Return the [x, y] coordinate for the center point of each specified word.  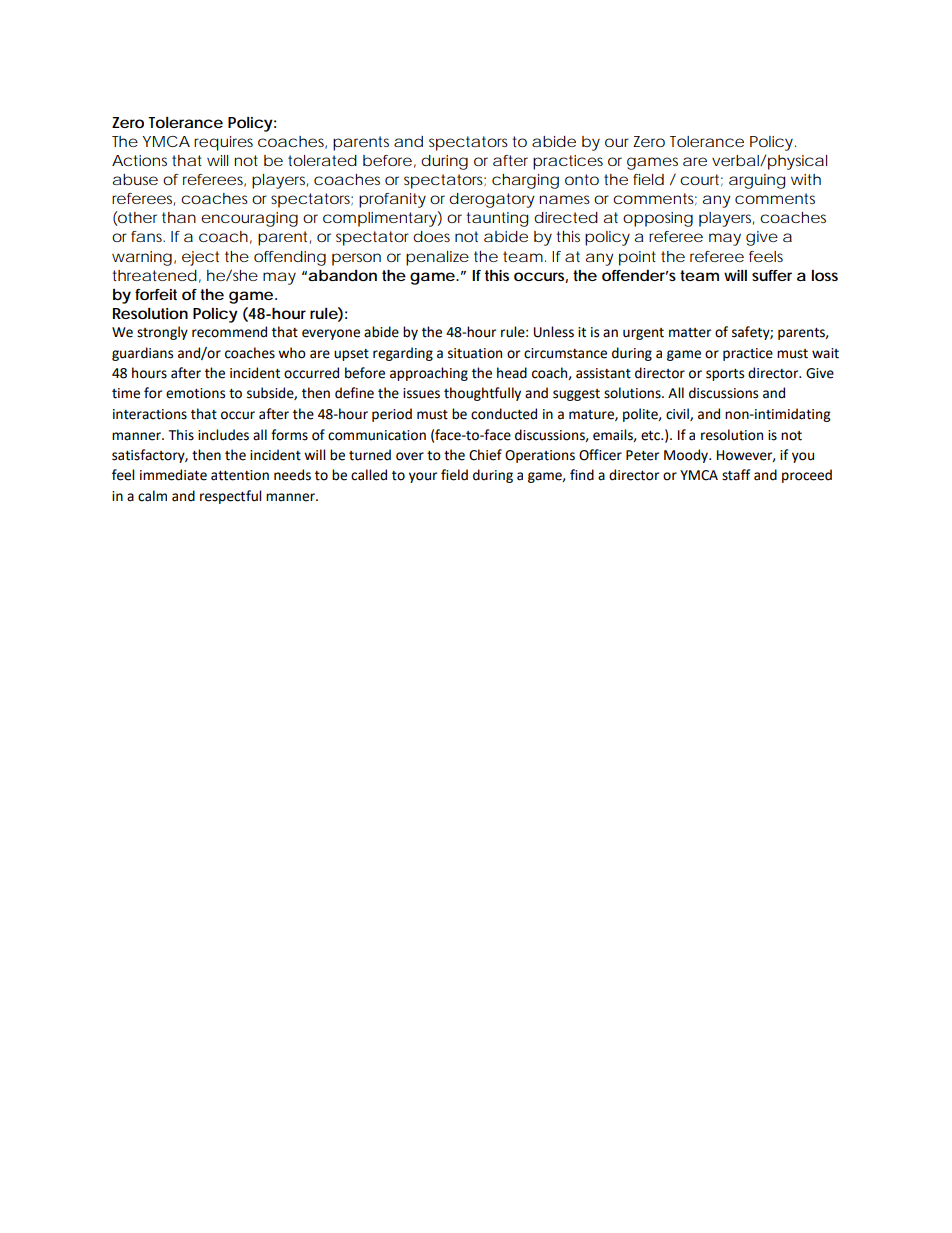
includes [223, 435]
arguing [757, 181]
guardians [142, 354]
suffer [772, 275]
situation [475, 353]
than [179, 217]
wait [825, 353]
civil [678, 414]
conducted [504, 414]
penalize [437, 258]
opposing [658, 219]
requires [223, 143]
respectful [230, 497]
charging [525, 181]
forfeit [156, 294]
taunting [497, 219]
